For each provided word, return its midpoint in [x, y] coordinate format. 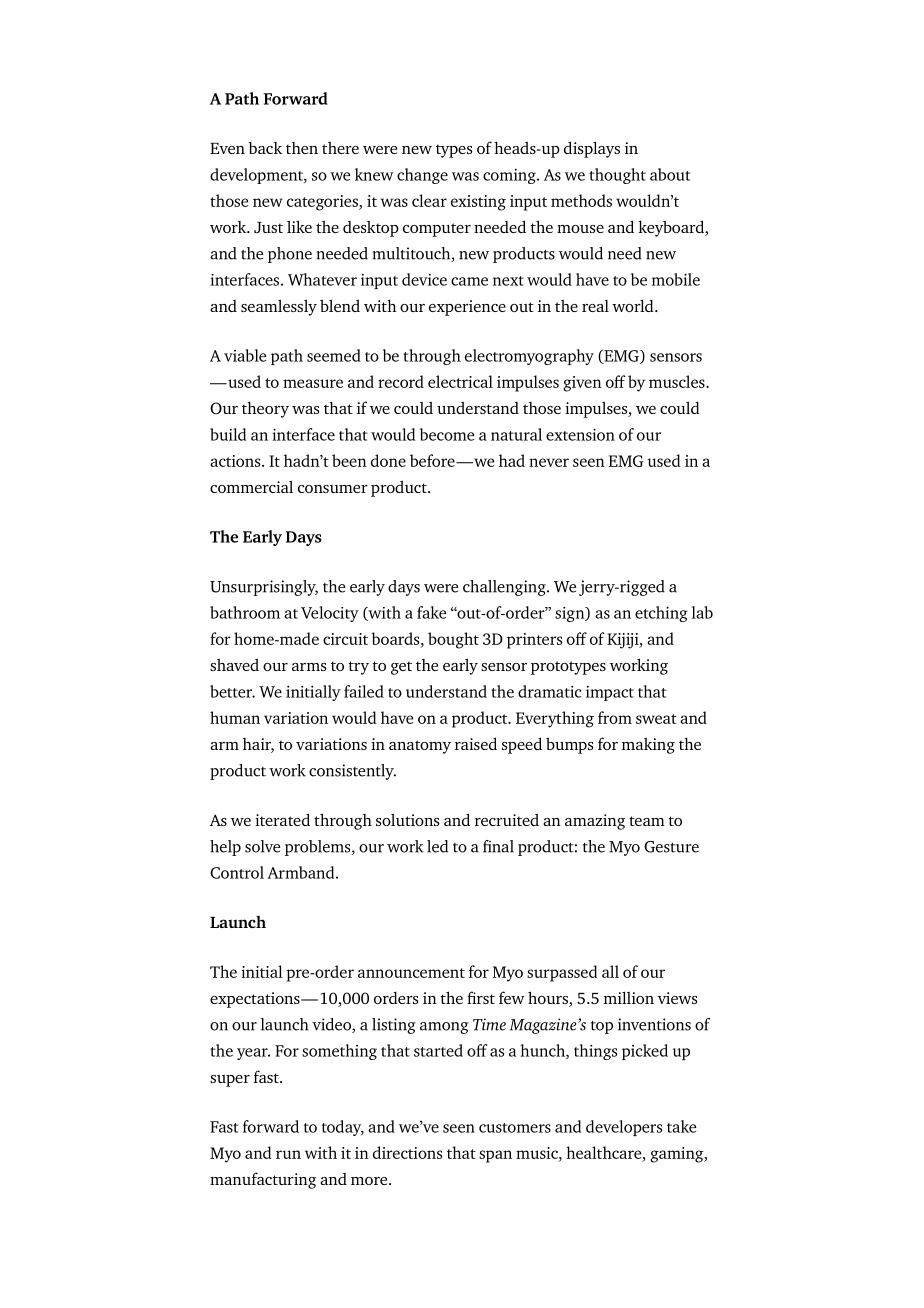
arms [309, 667]
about [670, 174]
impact [610, 693]
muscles [678, 381]
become [447, 434]
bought [453, 640]
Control [237, 872]
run [288, 1154]
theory [265, 409]
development [257, 176]
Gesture [671, 847]
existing [478, 203]
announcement [411, 973]
